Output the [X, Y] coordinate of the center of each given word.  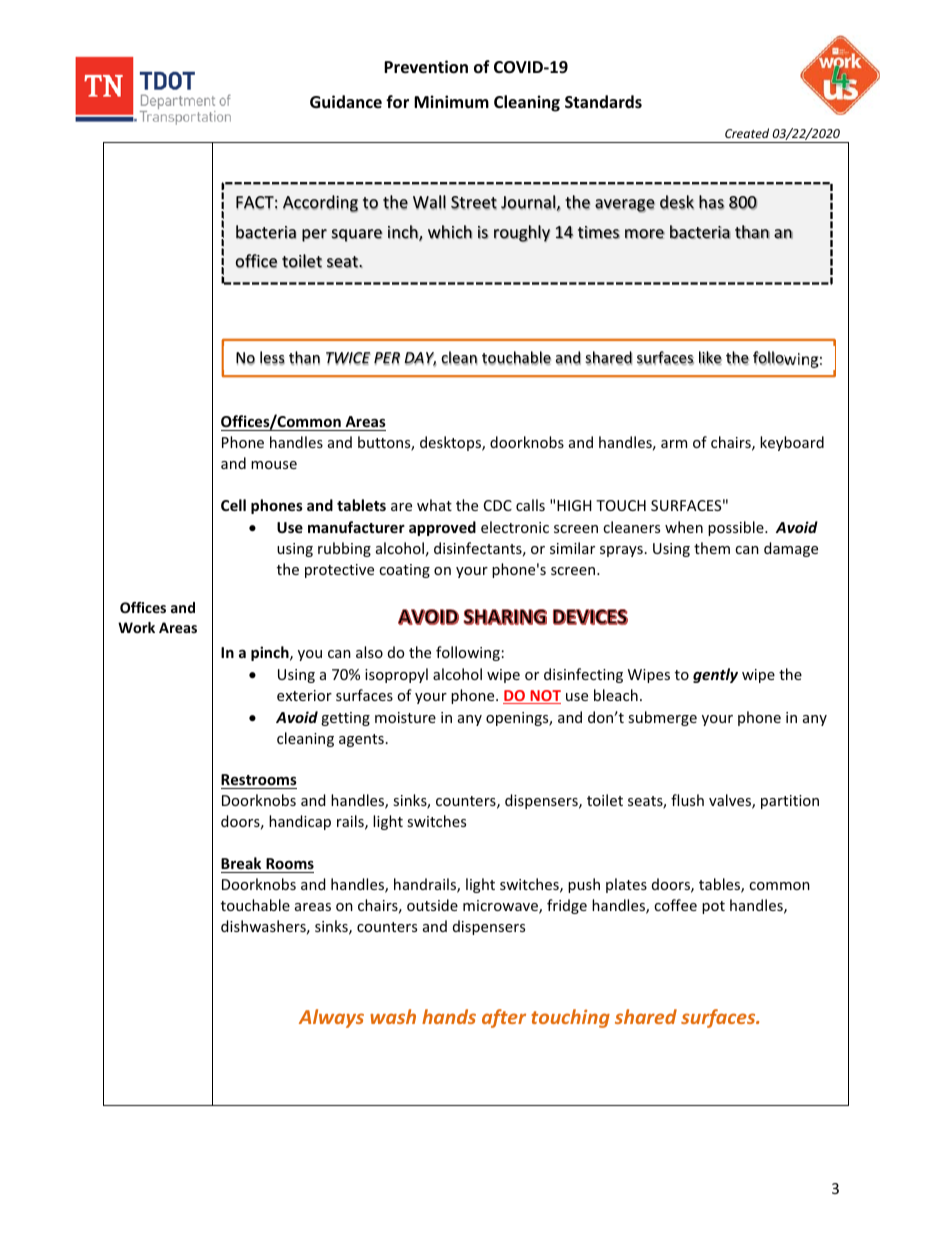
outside [432, 905]
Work [136, 627]
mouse [274, 465]
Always [331, 1018]
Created [747, 133]
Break [241, 863]
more [645, 234]
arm [674, 444]
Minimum [451, 101]
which [450, 232]
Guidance [346, 101]
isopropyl [396, 675]
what [434, 505]
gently [715, 675]
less [272, 358]
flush [687, 800]
